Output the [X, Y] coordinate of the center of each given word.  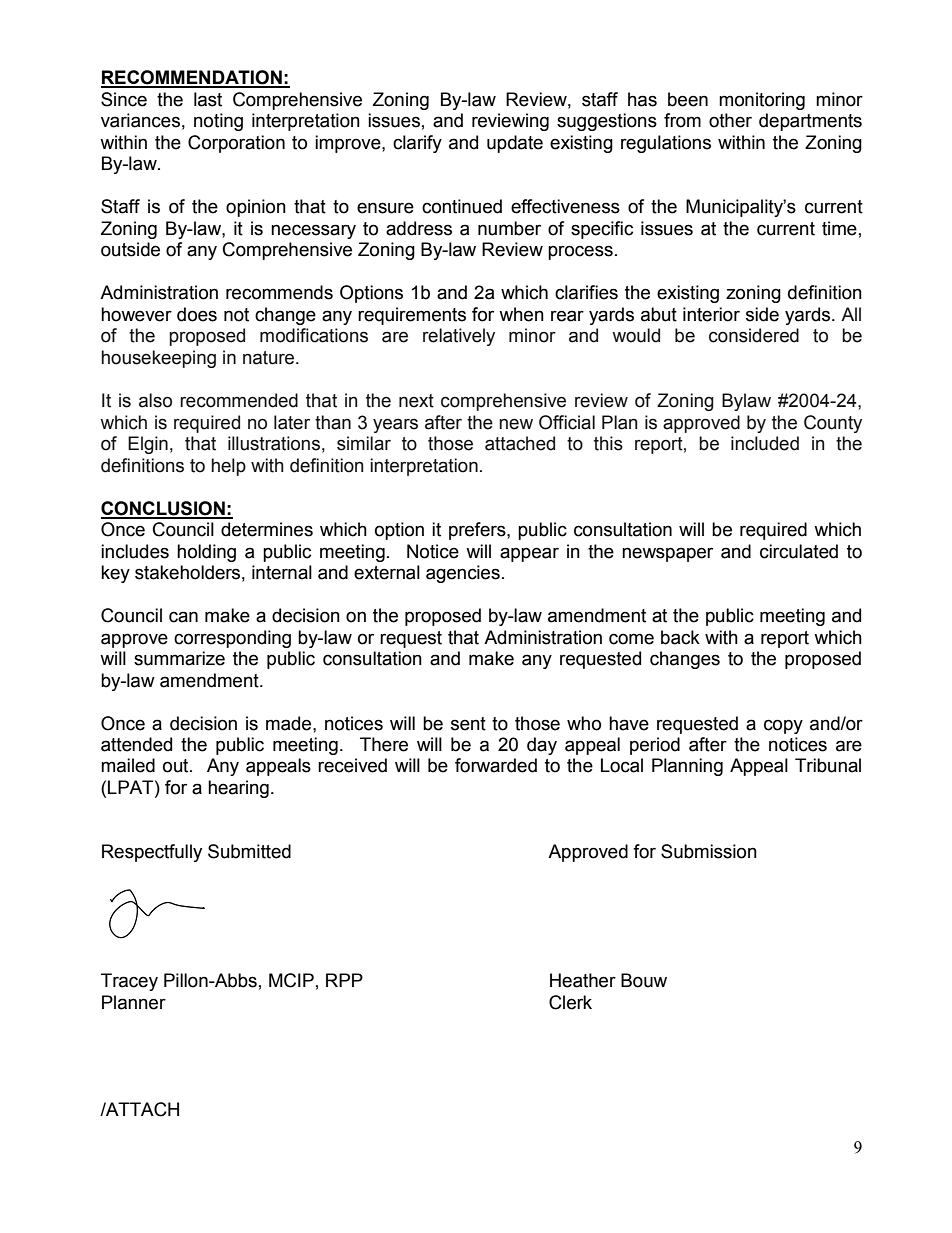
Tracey [129, 982]
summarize [179, 658]
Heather [583, 980]
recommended [239, 400]
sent [468, 724]
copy [783, 726]
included [765, 443]
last [208, 99]
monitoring [762, 101]
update [515, 144]
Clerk [570, 1002]
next [416, 401]
